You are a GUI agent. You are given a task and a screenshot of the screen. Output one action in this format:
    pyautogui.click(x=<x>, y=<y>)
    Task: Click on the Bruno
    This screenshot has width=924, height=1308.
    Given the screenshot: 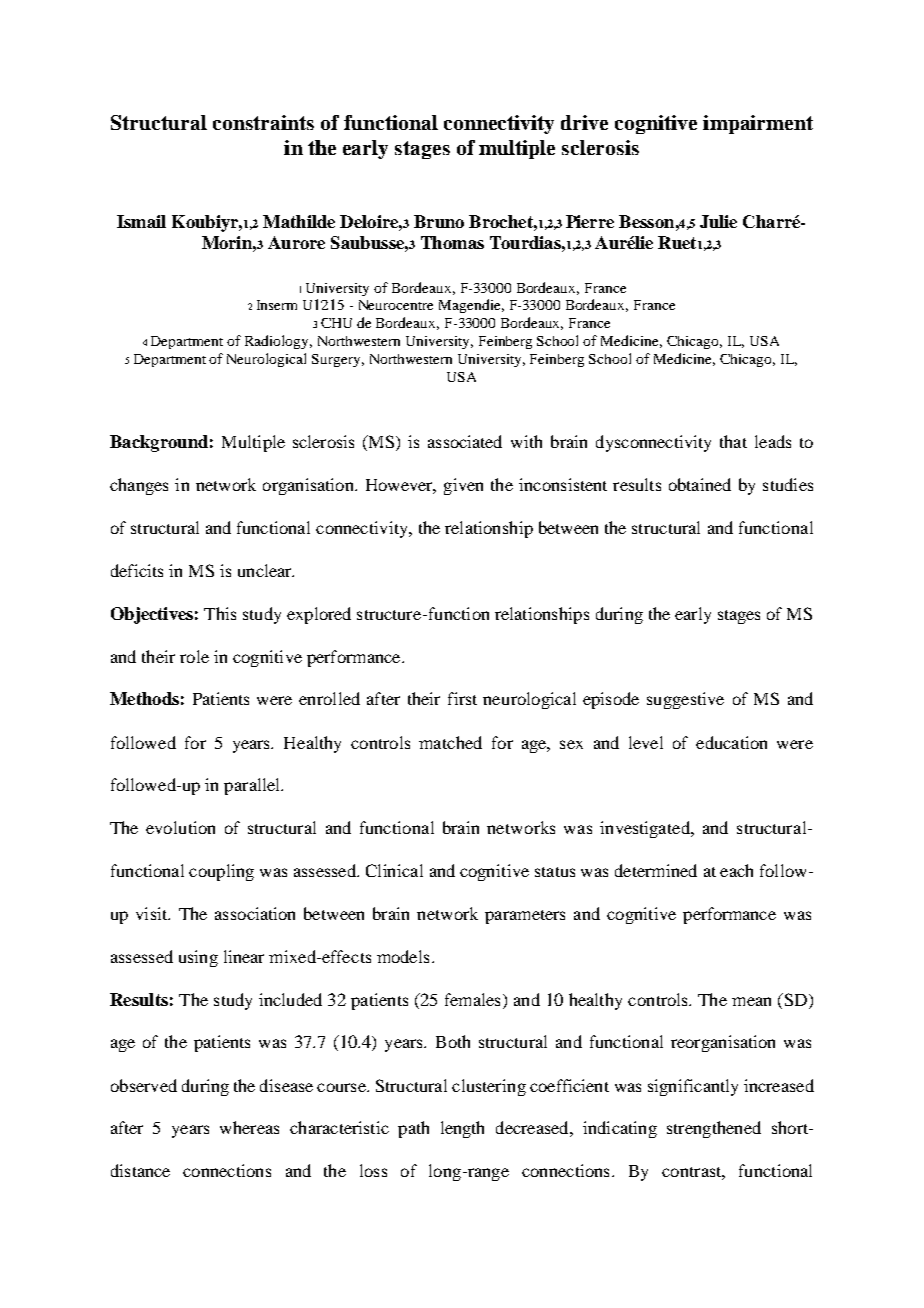 What is the action you would take?
    pyautogui.click(x=439, y=221)
